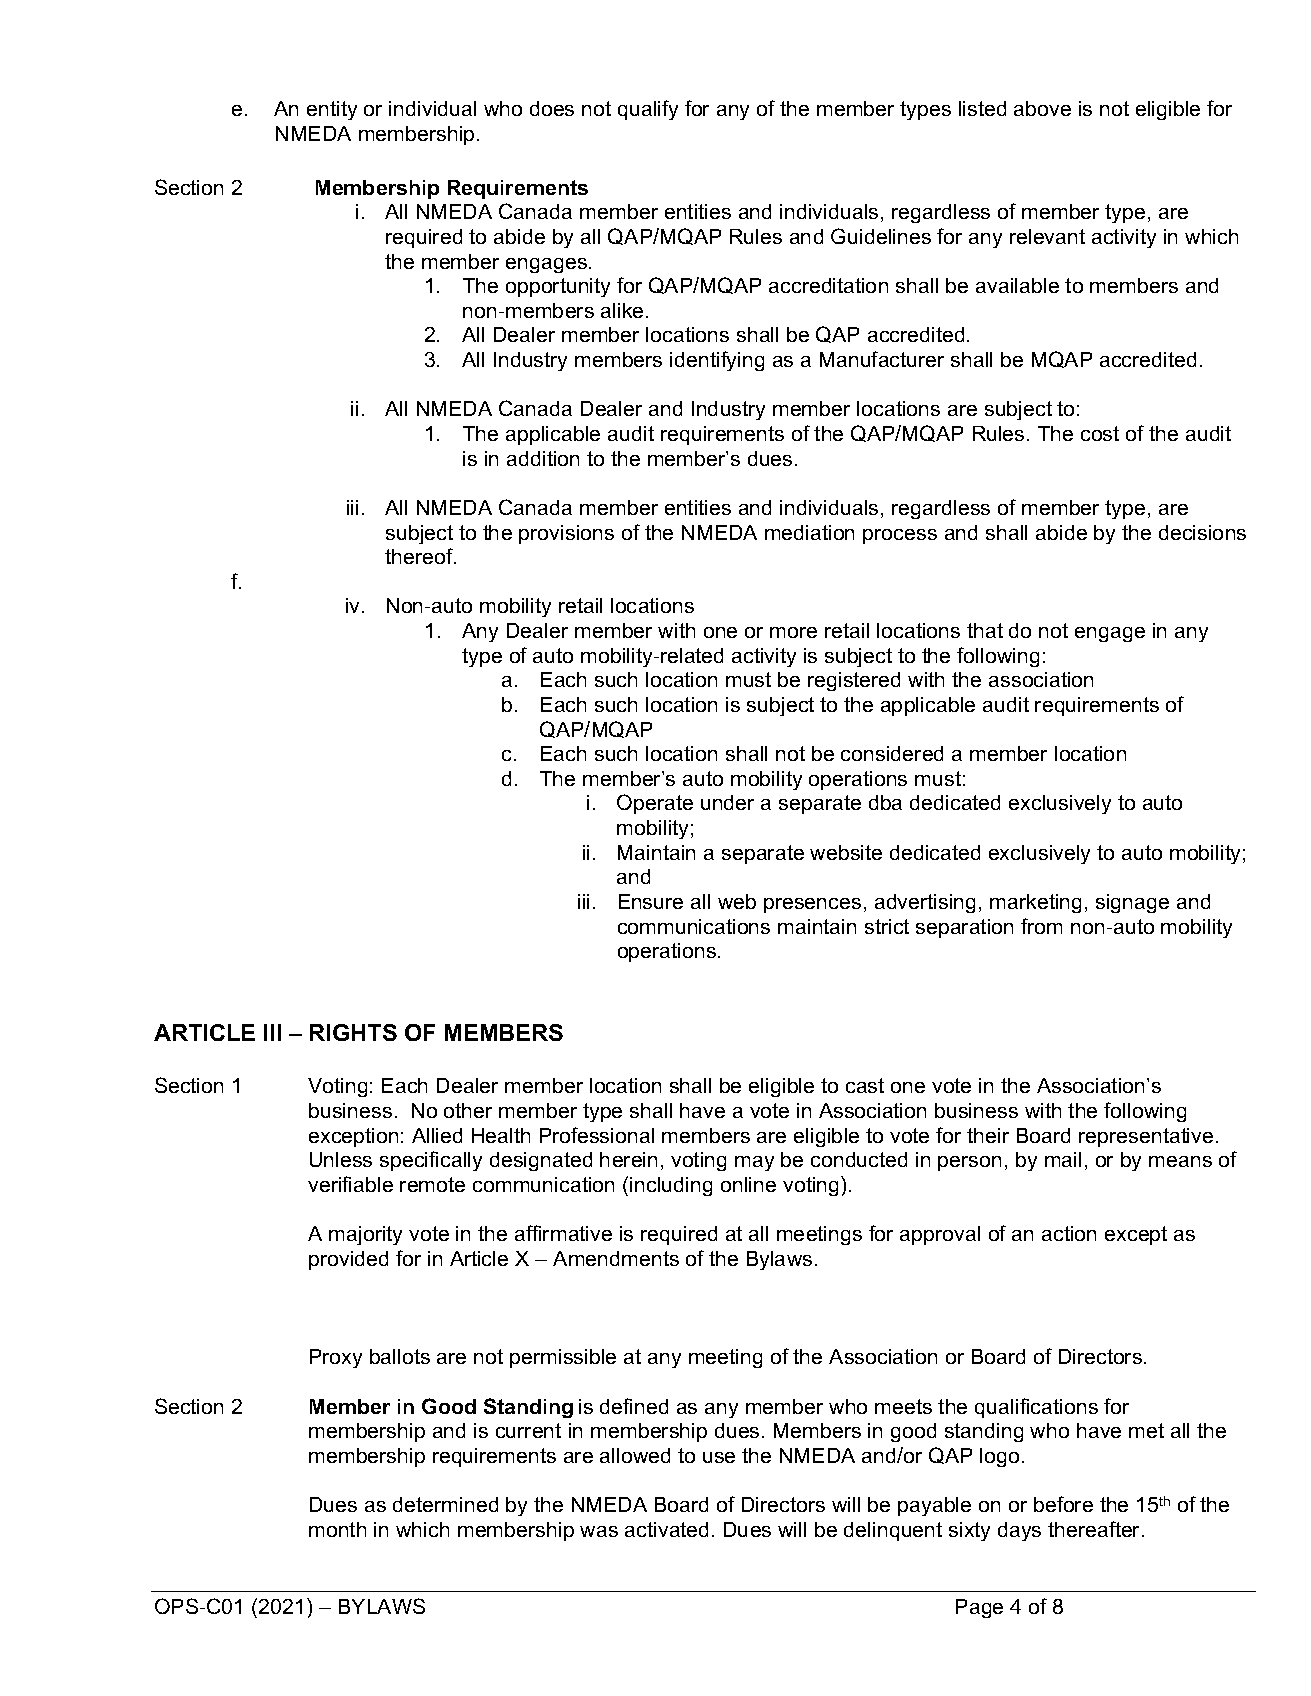 The height and width of the document is (1696, 1311). Describe the element at coordinates (666, 1529) in the document. I see `activated` at that location.
